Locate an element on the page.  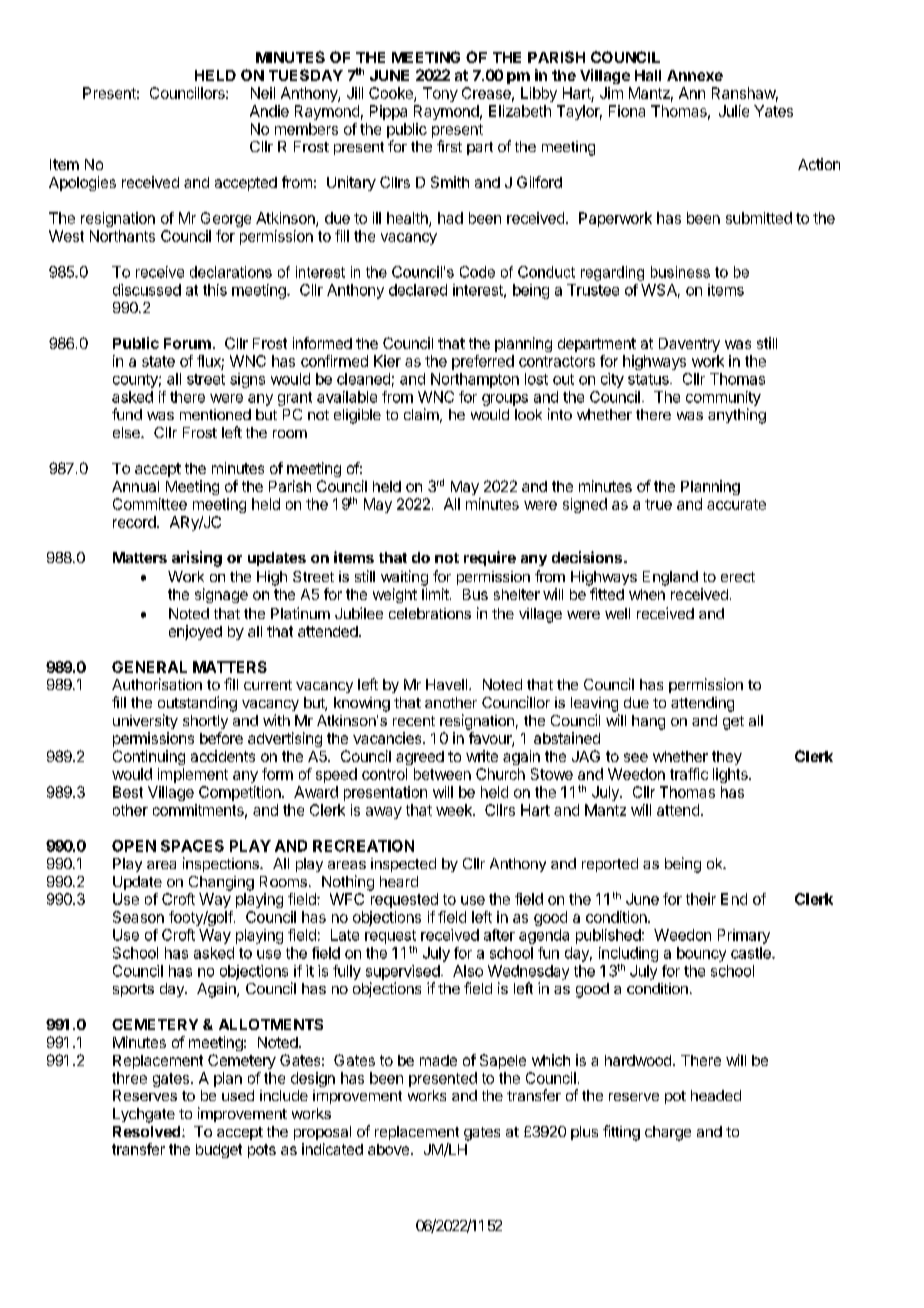
Julie is located at coordinates (734, 111).
